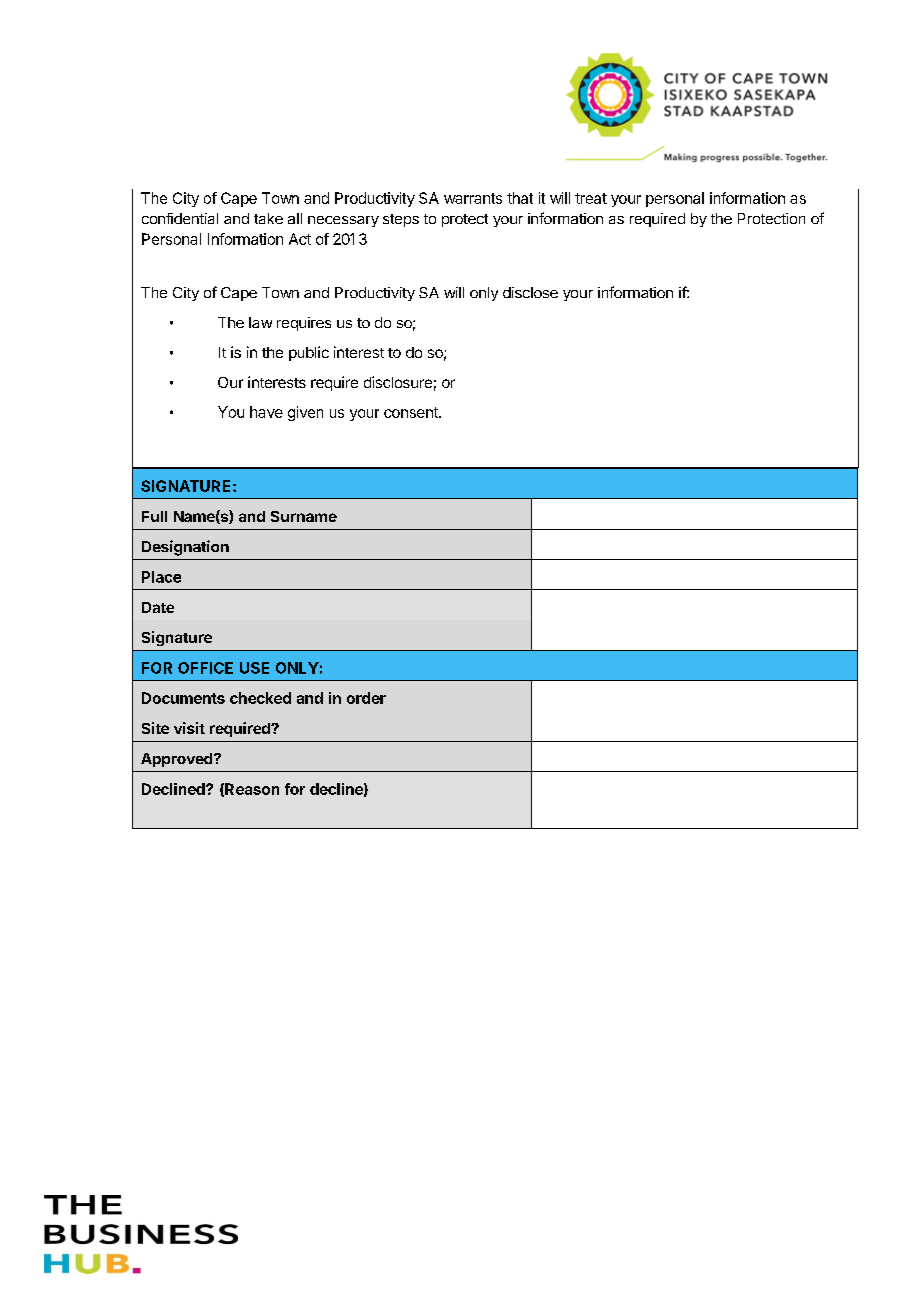 This screenshot has width=924, height=1308. I want to click on that, so click(520, 198).
